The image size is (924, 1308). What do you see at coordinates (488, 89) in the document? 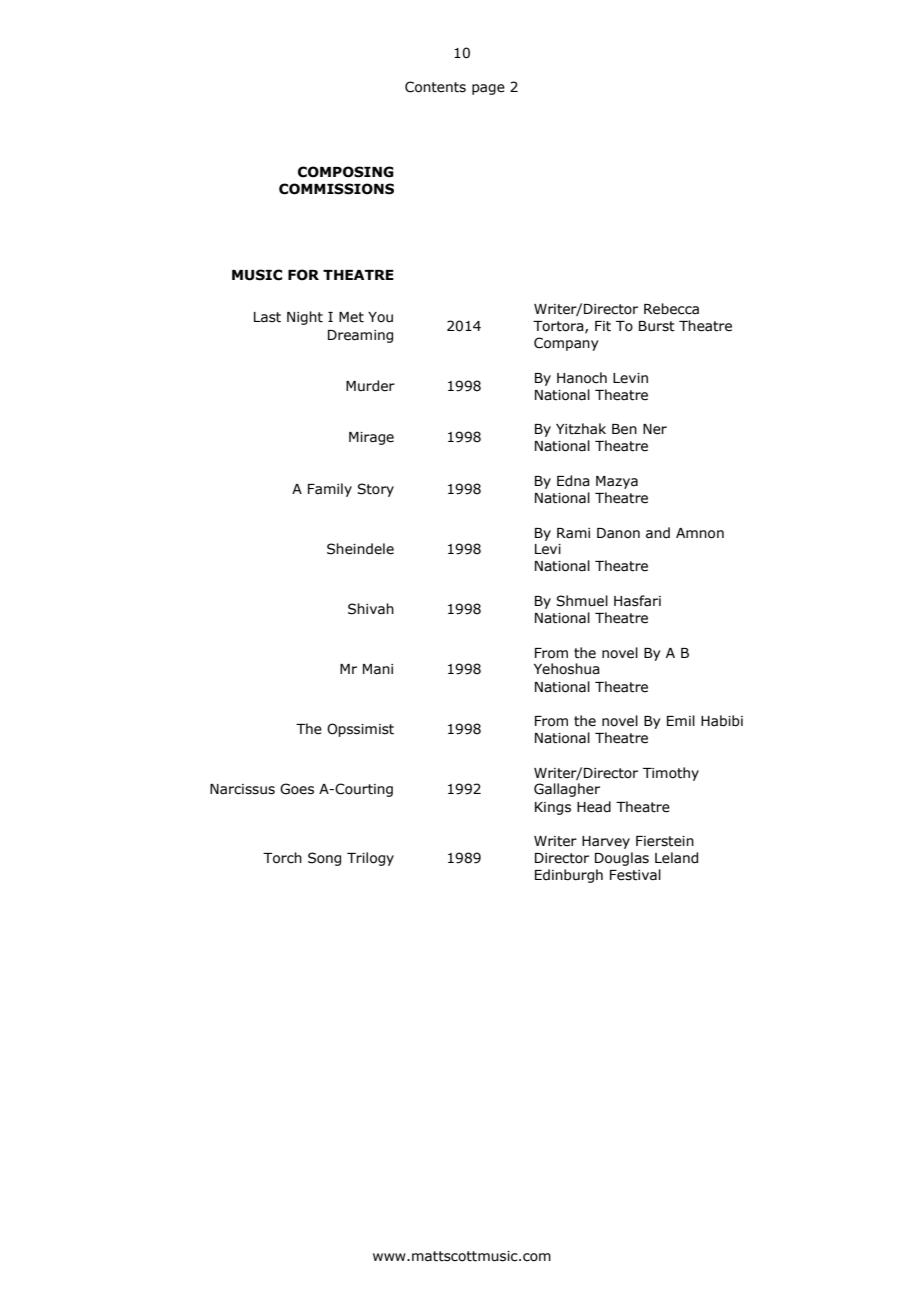
I see `page` at bounding box center [488, 89].
